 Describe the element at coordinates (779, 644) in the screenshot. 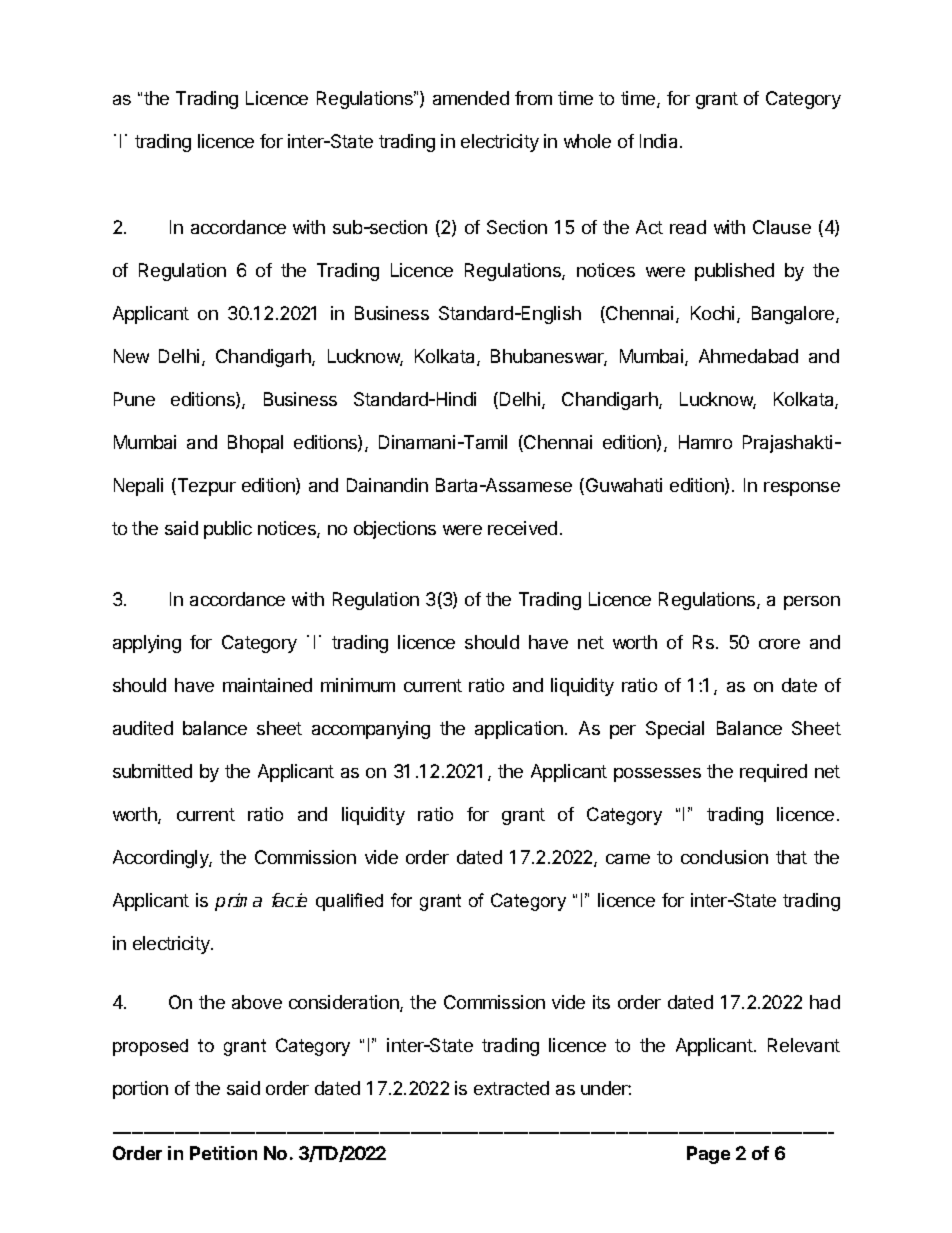

I see `crore` at that location.
